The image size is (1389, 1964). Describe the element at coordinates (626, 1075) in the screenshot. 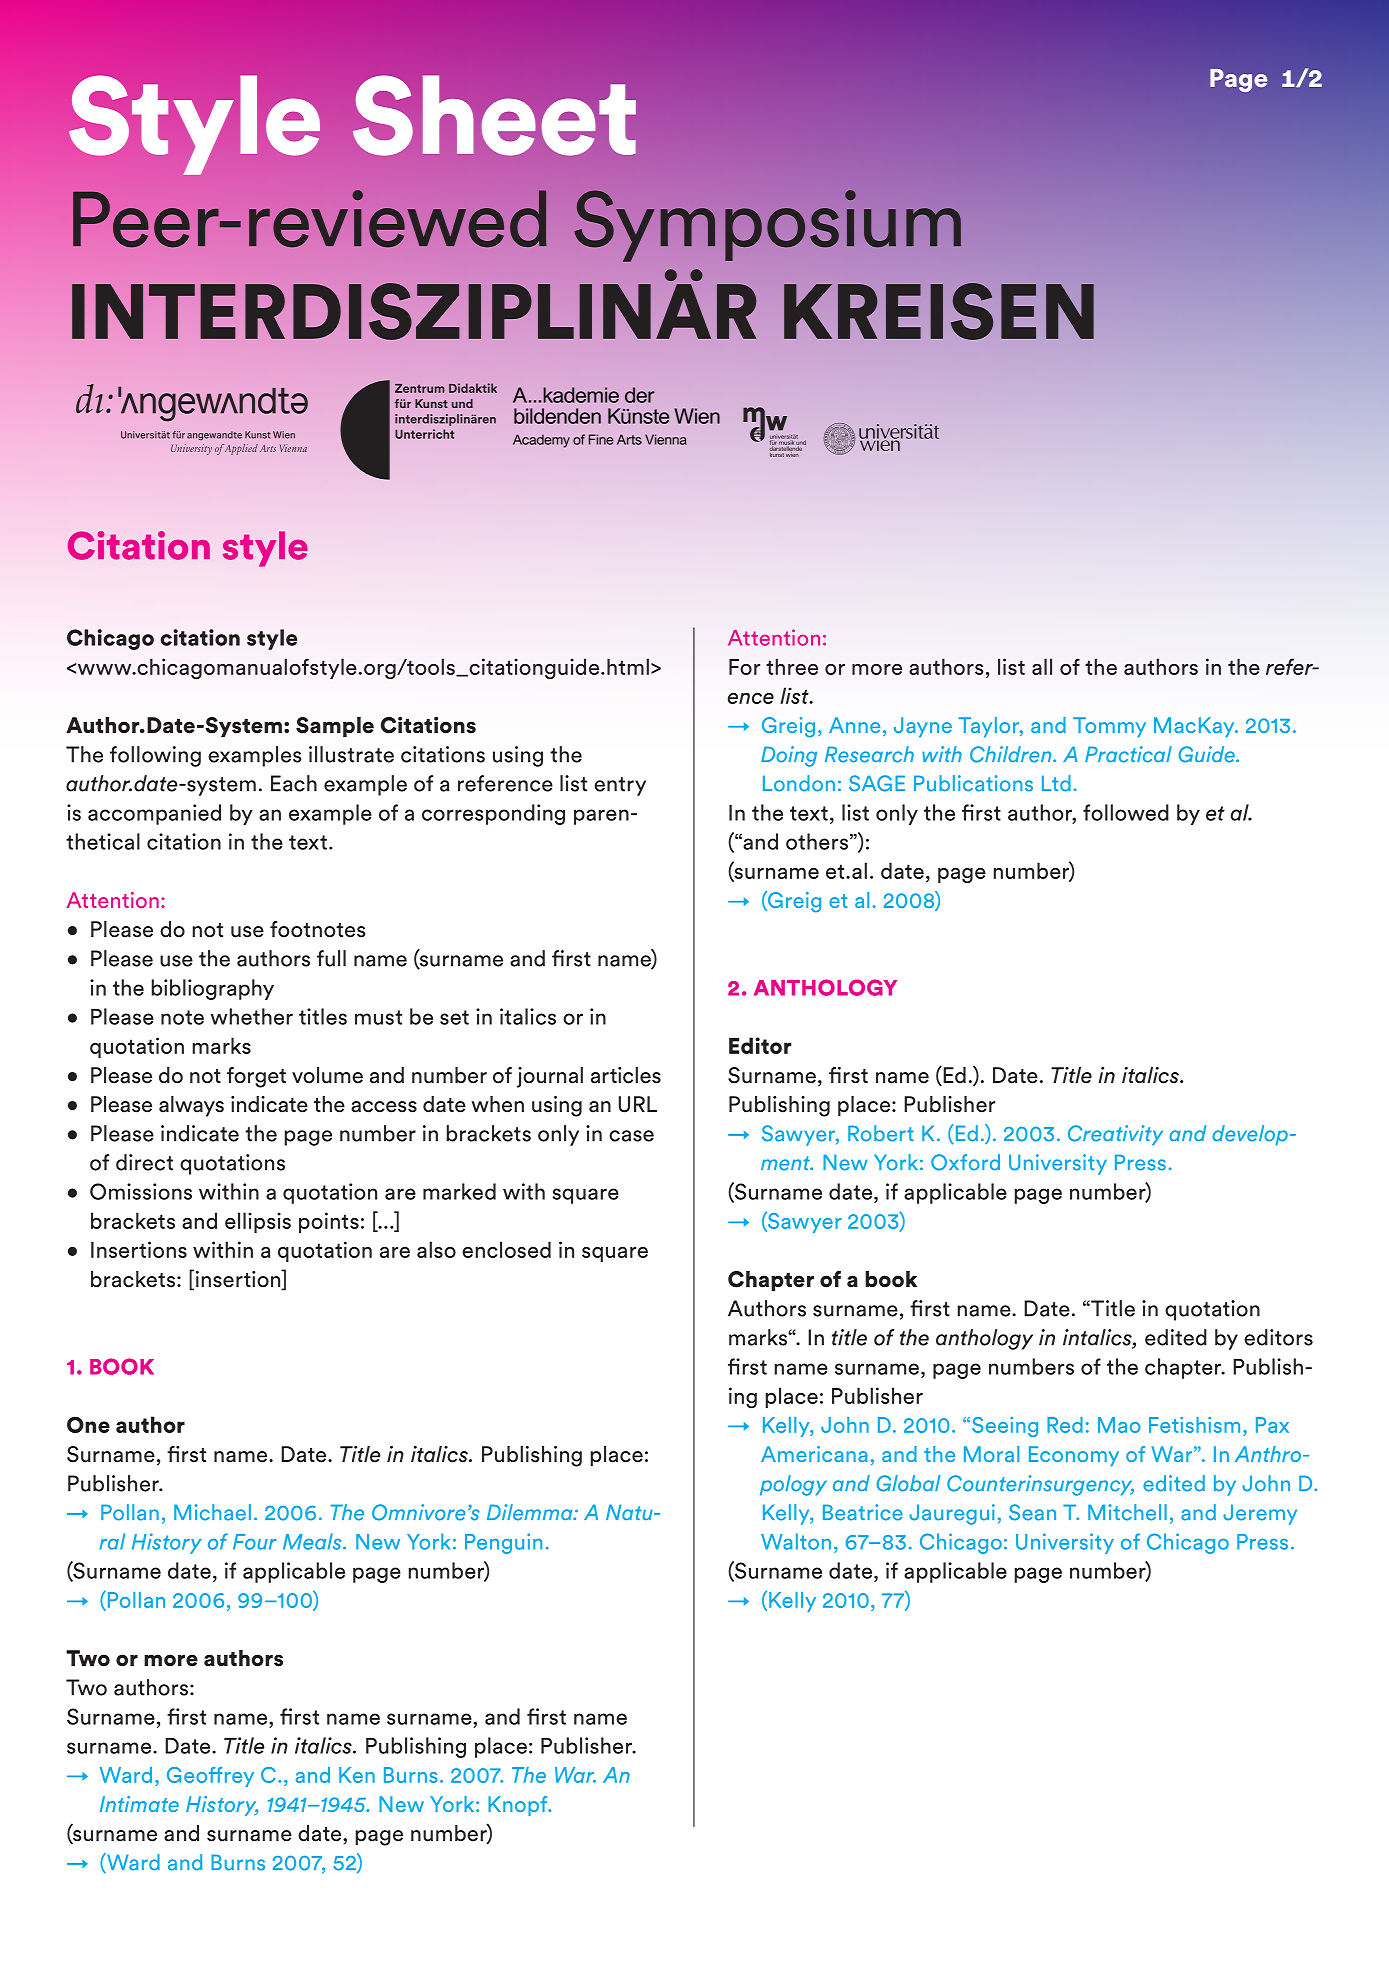

I see `articles` at that location.
